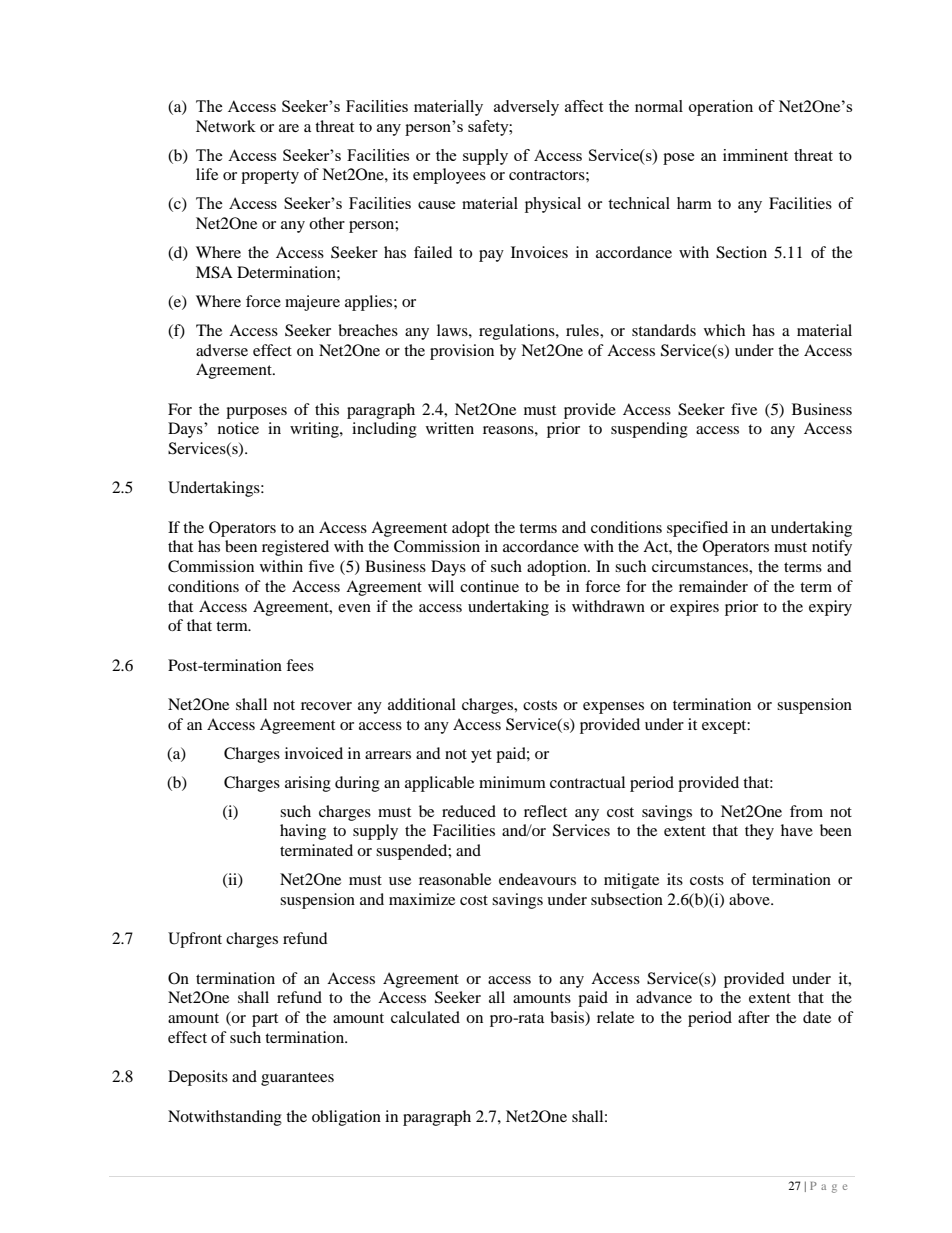 This screenshot has height=1233, width=952. What do you see at coordinates (489, 586) in the screenshot?
I see `continue` at bounding box center [489, 586].
